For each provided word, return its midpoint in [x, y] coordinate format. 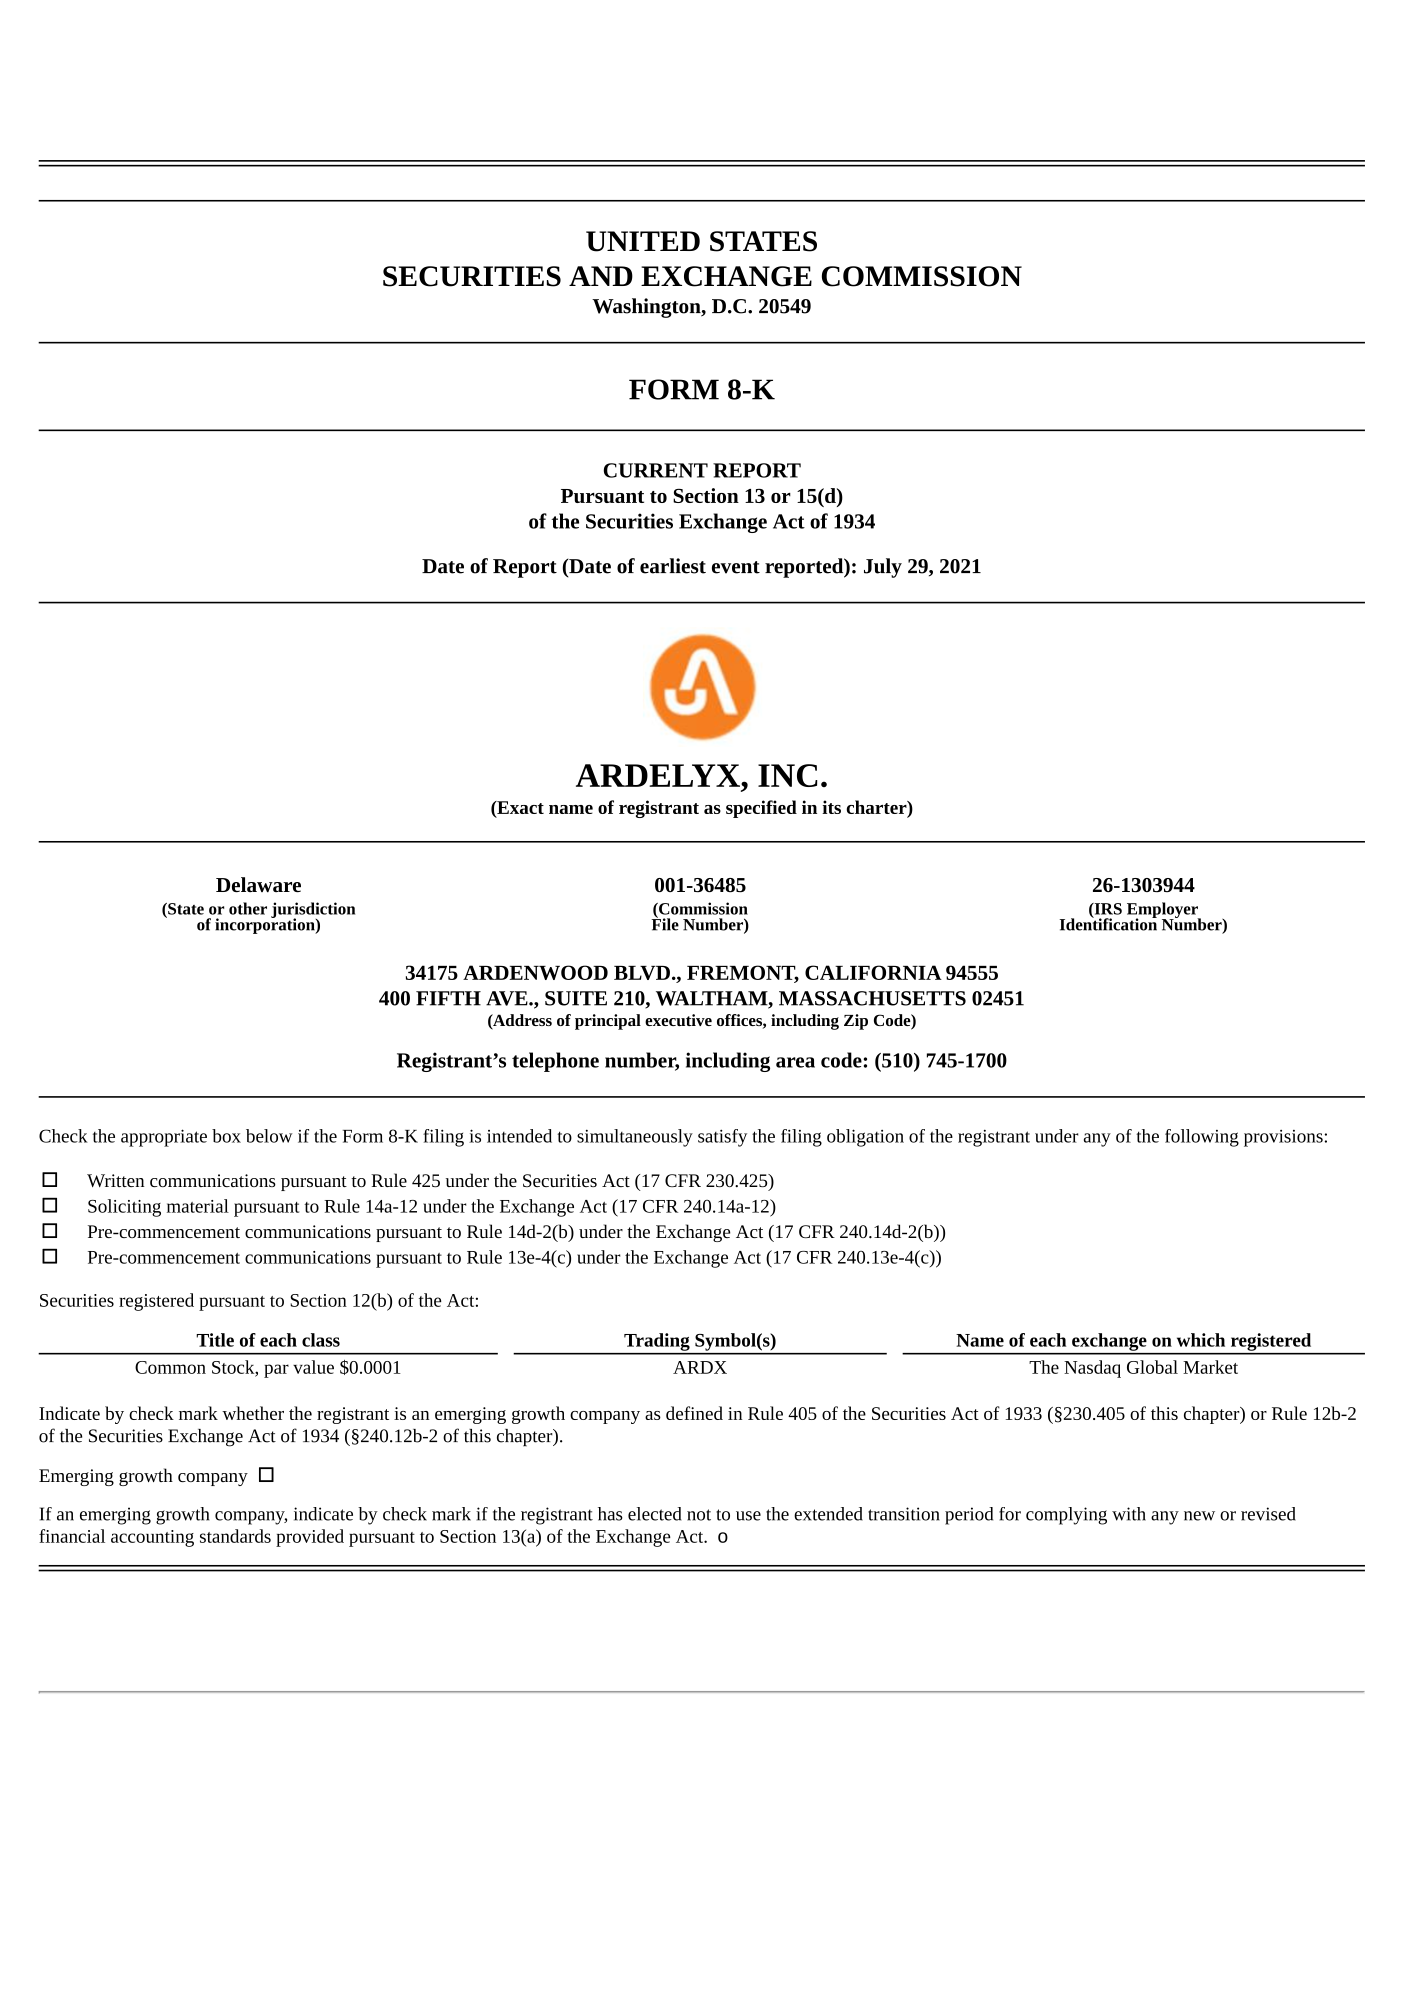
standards [235, 1536]
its [831, 807]
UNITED [643, 241]
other [248, 908]
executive [678, 1020]
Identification [1108, 923]
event [736, 567]
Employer [1163, 911]
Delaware [258, 885]
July [883, 568]
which [1201, 1340]
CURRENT [655, 470]
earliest [673, 566]
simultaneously [635, 1138]
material [198, 1206]
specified [761, 809]
